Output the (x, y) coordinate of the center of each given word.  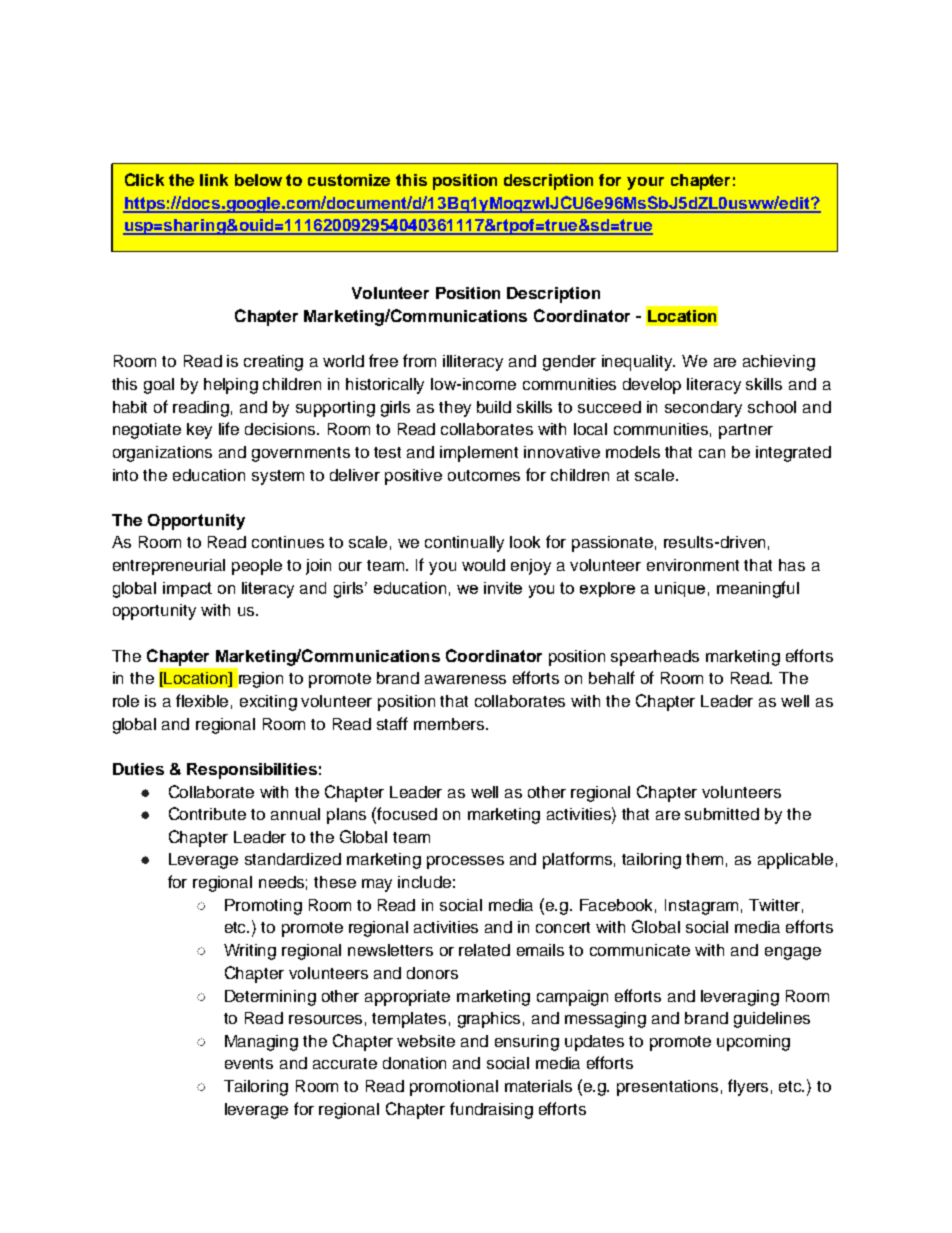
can (712, 453)
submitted (722, 814)
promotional (454, 1088)
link (214, 180)
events (249, 1063)
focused (407, 813)
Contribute (207, 813)
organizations (162, 454)
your (645, 183)
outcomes (484, 475)
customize (349, 180)
